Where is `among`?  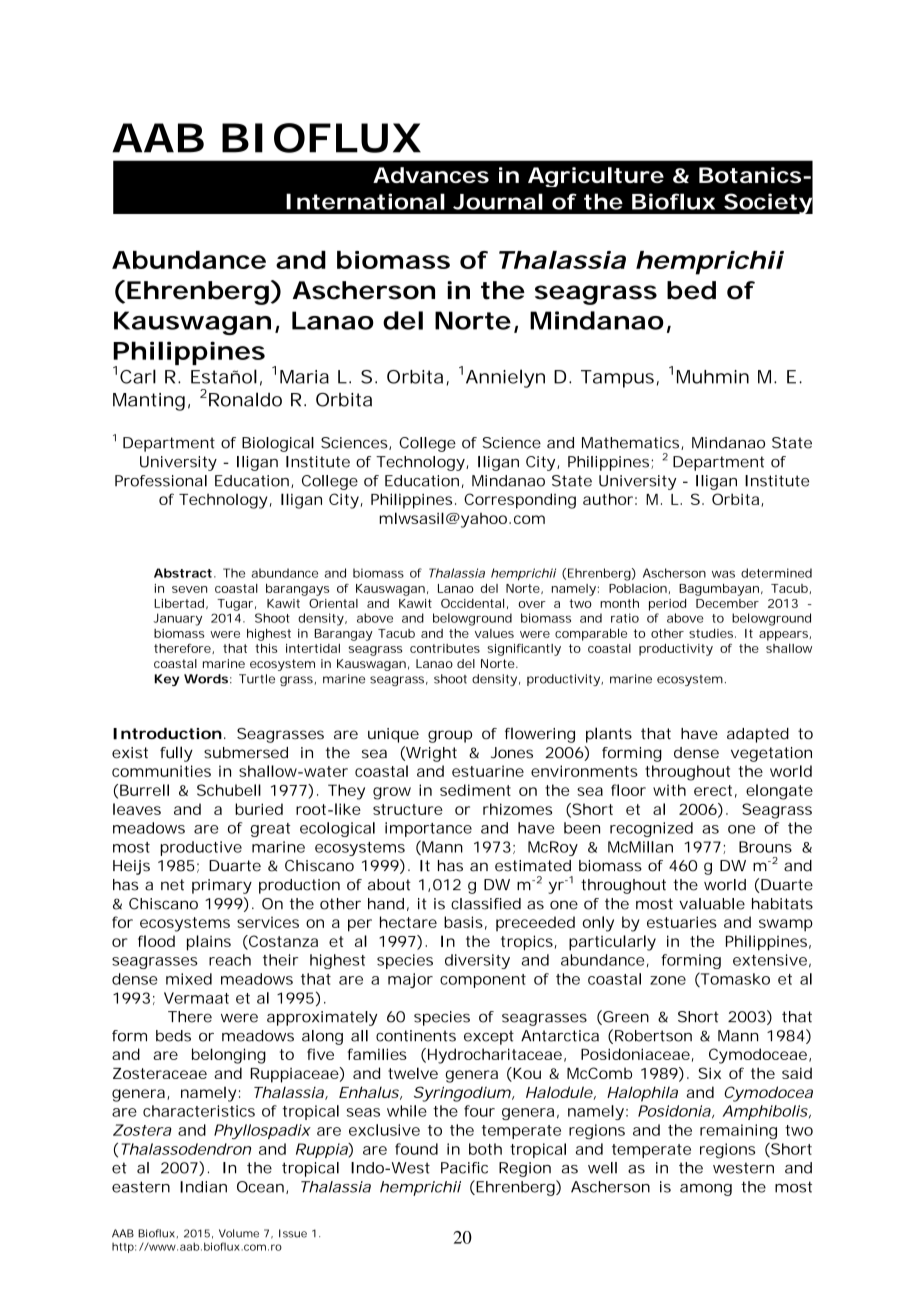 among is located at coordinates (706, 1190).
